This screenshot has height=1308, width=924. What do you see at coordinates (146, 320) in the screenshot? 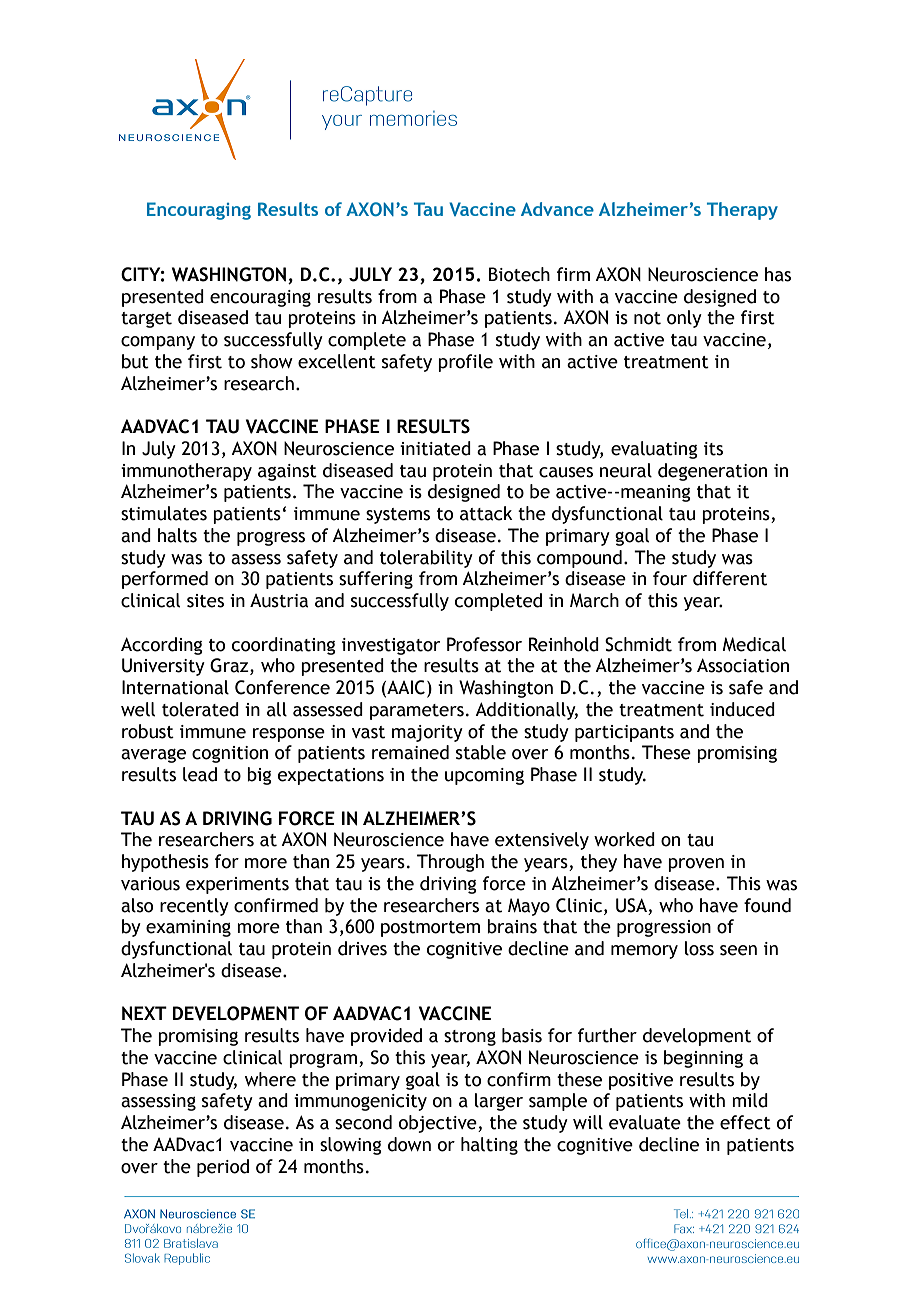
I see `target` at bounding box center [146, 320].
